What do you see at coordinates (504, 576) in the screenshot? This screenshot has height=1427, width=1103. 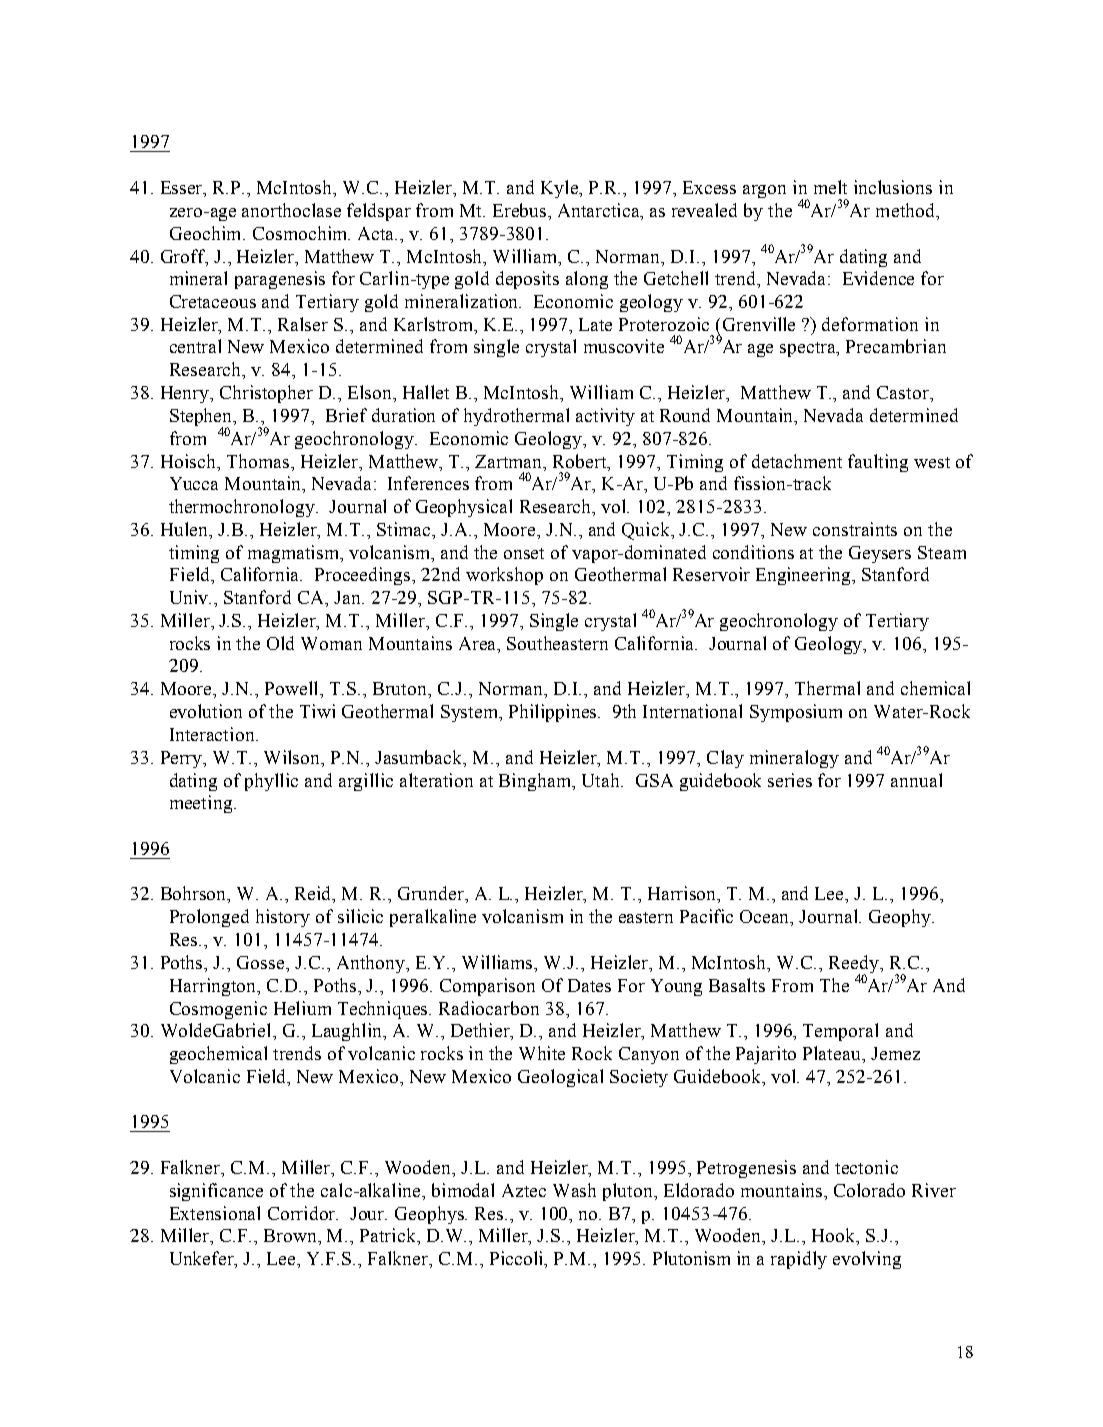 I see `workshop` at bounding box center [504, 576].
